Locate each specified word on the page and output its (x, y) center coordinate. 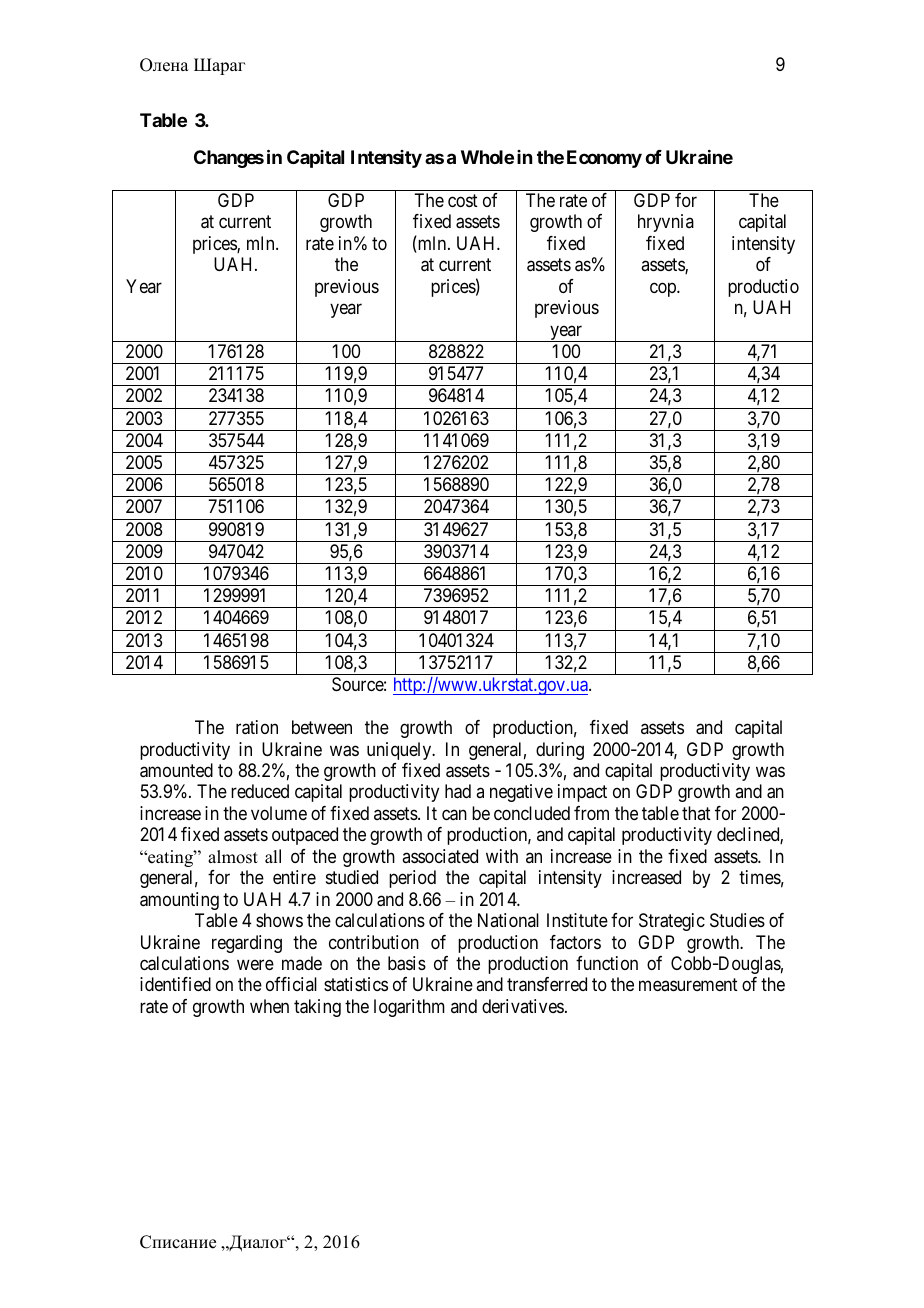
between (322, 727)
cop (664, 289)
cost (463, 200)
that (696, 813)
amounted (176, 770)
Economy (604, 159)
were (255, 964)
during (560, 751)
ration (257, 727)
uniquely (400, 751)
